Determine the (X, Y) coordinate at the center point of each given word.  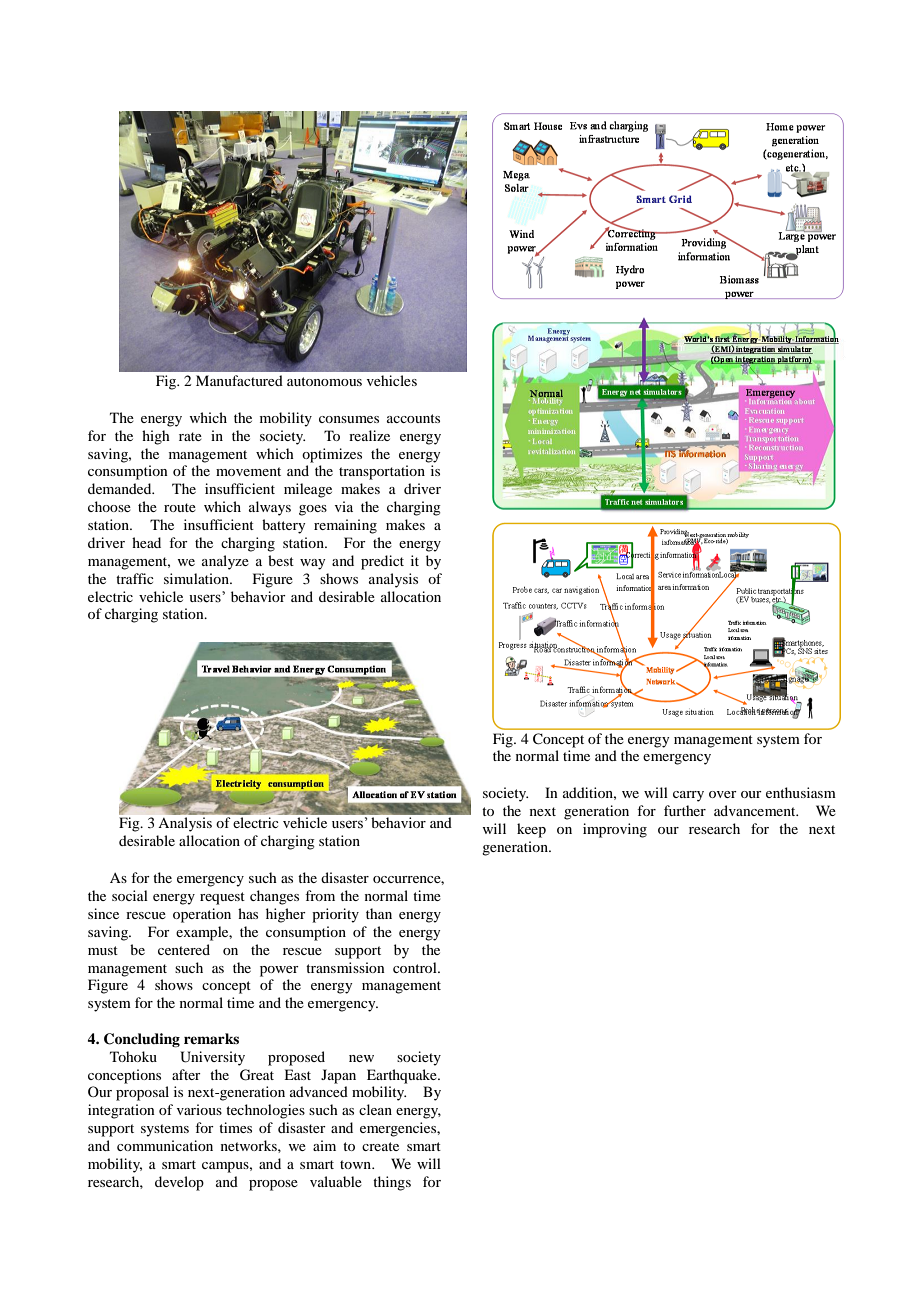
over (723, 794)
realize (369, 435)
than (379, 913)
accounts (413, 418)
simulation (197, 578)
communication (165, 1145)
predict (382, 562)
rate (190, 436)
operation (202, 915)
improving (615, 830)
